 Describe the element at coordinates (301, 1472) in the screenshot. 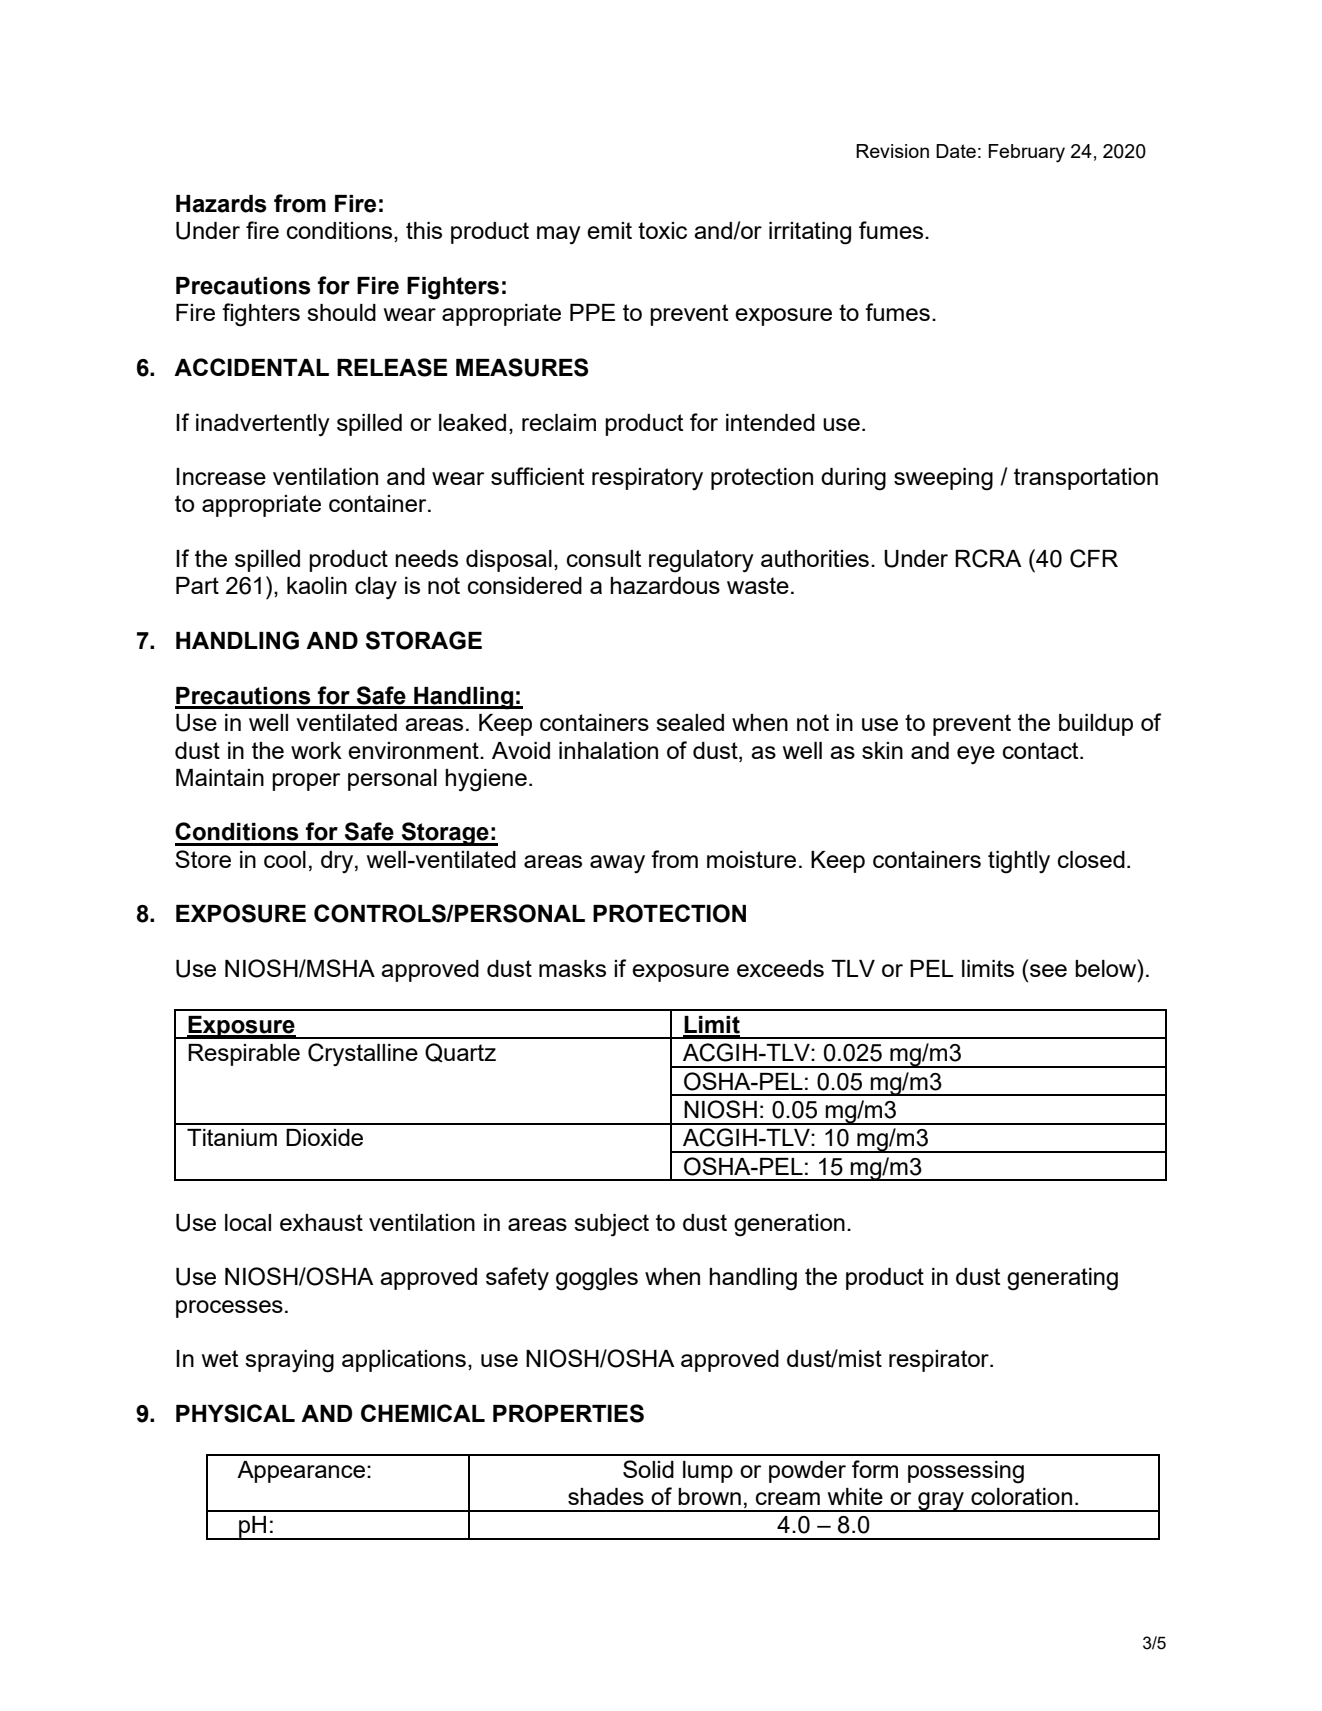

I see `Appearance` at that location.
